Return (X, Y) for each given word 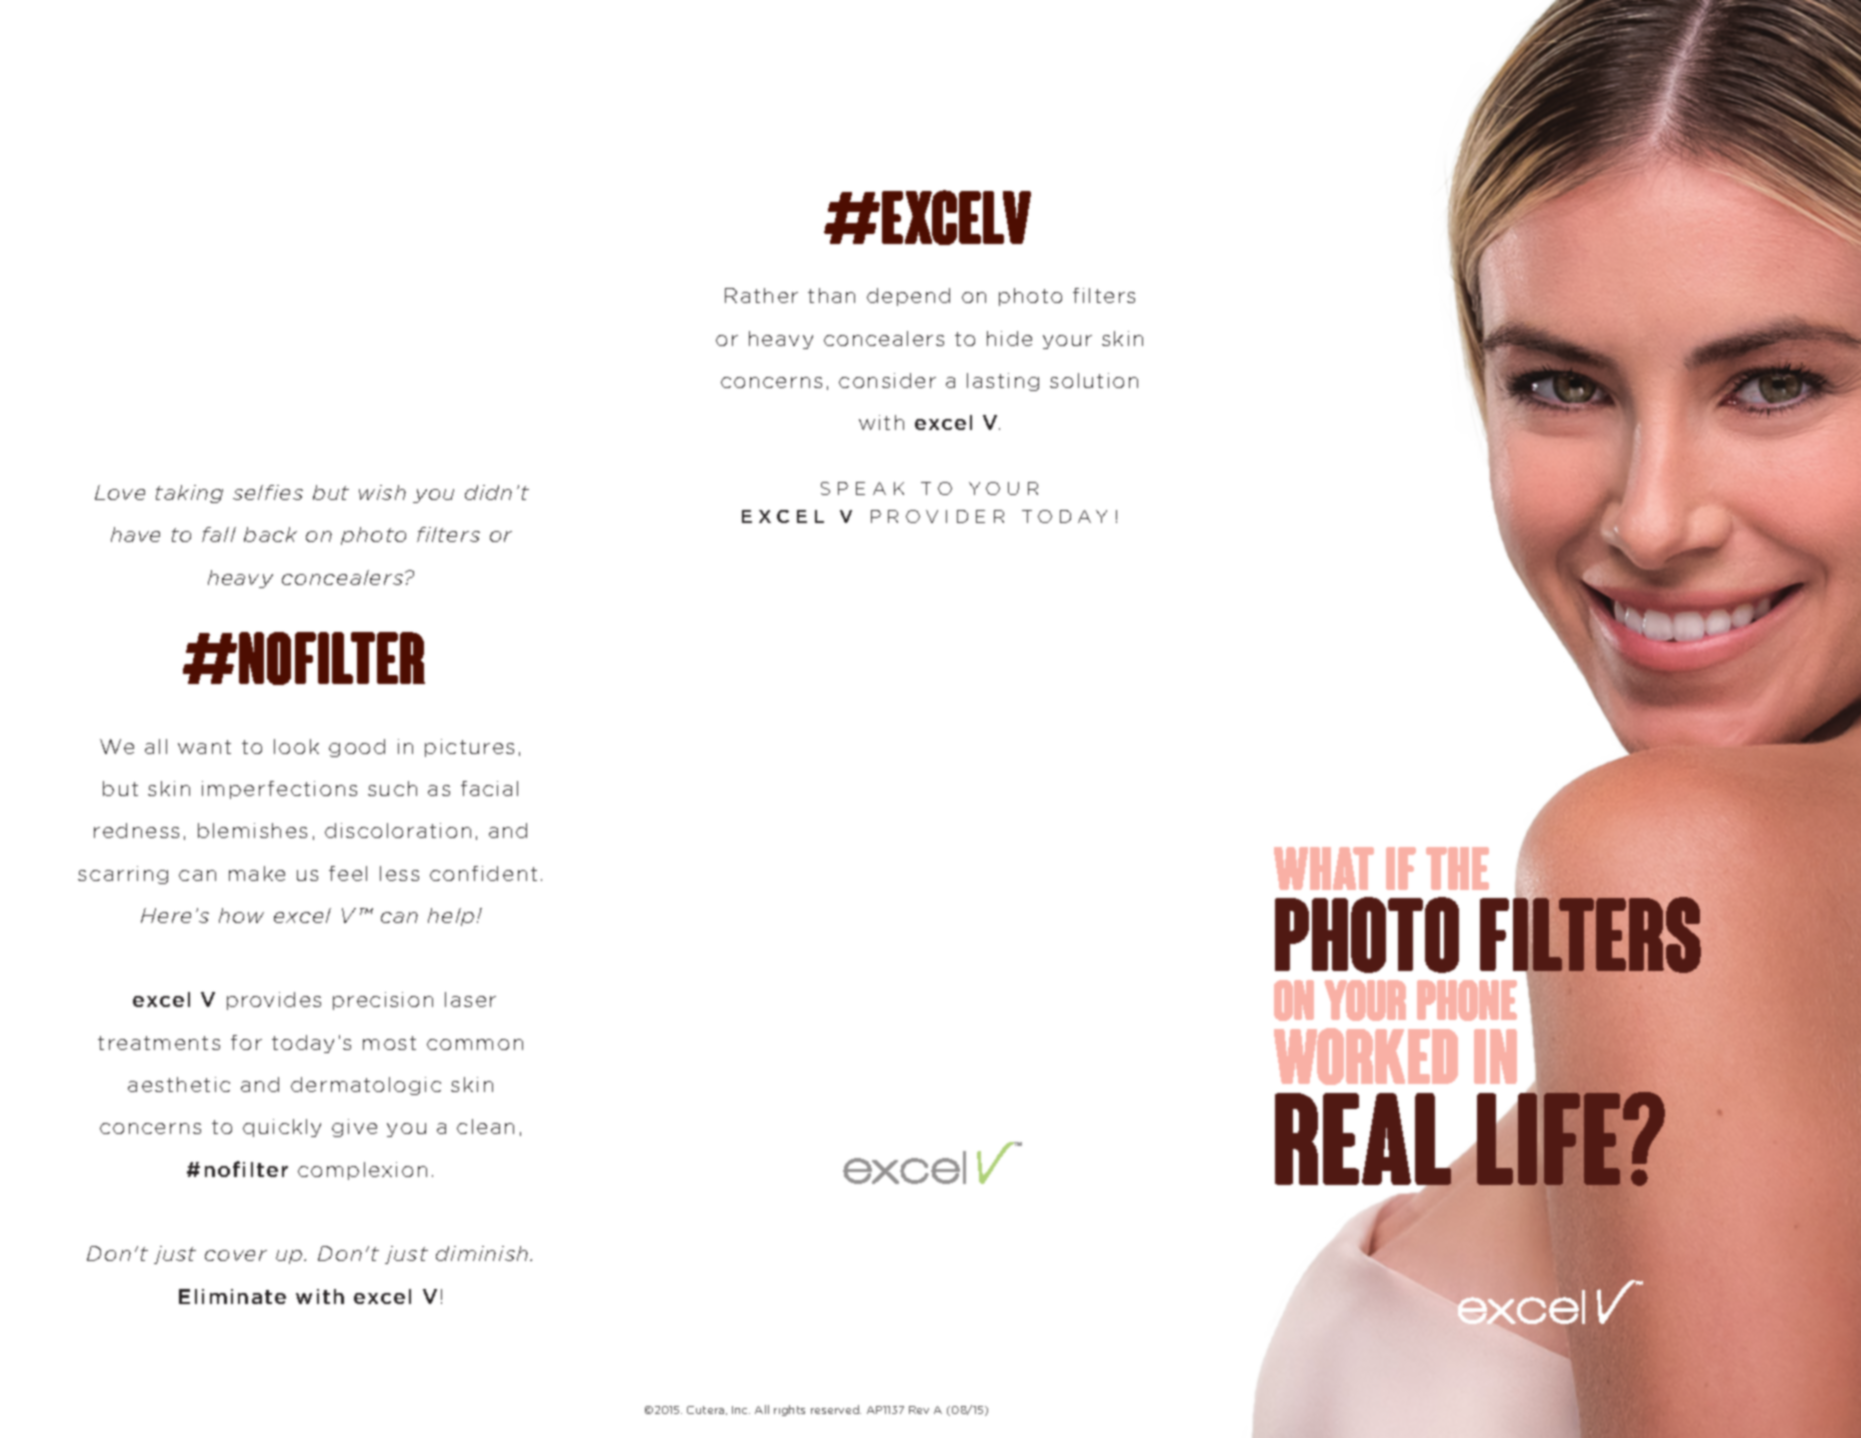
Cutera (707, 1410)
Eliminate (232, 1296)
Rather (761, 295)
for (246, 1042)
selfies (268, 492)
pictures (469, 748)
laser (470, 999)
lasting (1003, 382)
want (204, 747)
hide (1009, 338)
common (475, 1044)
